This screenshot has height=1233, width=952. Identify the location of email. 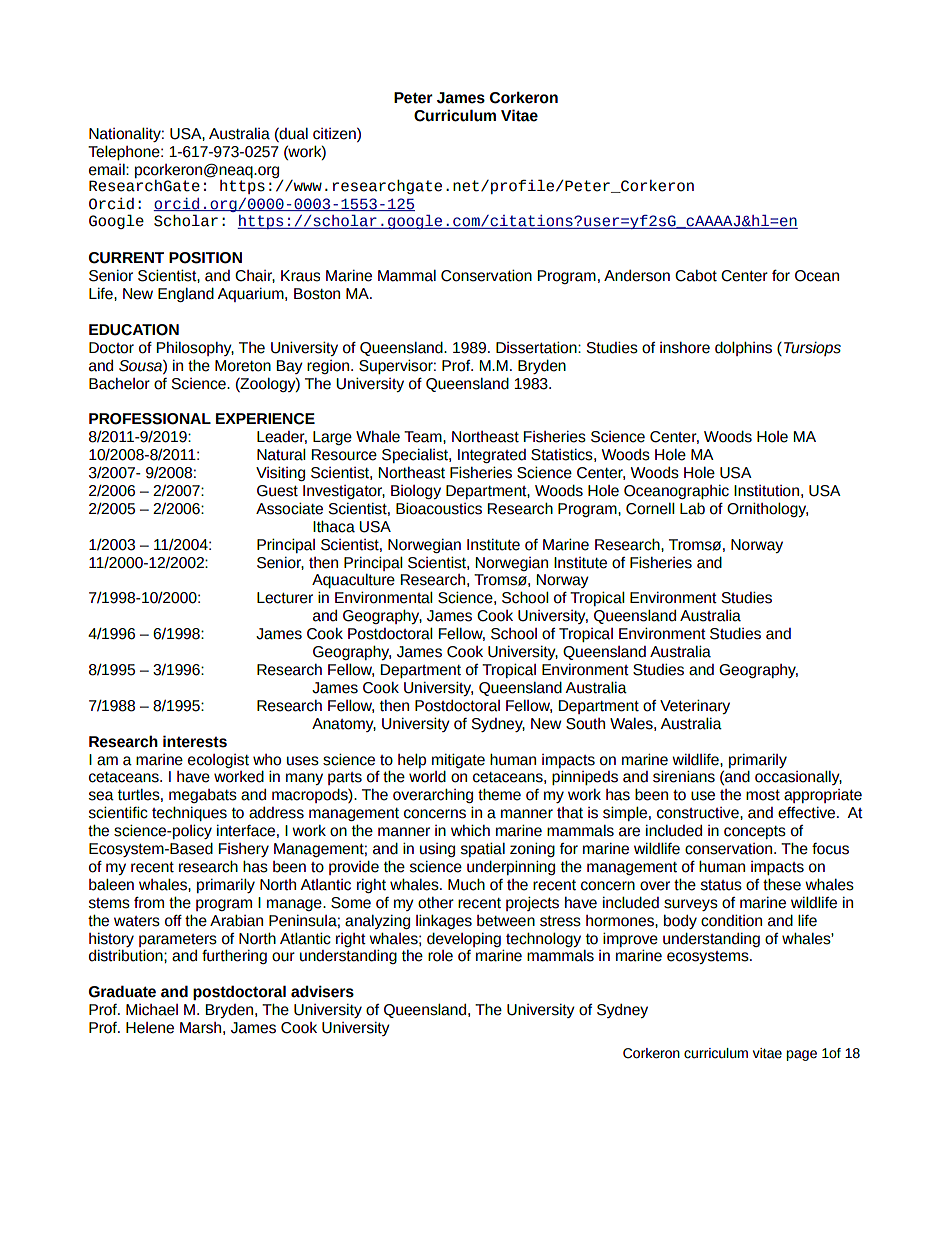
(108, 170).
